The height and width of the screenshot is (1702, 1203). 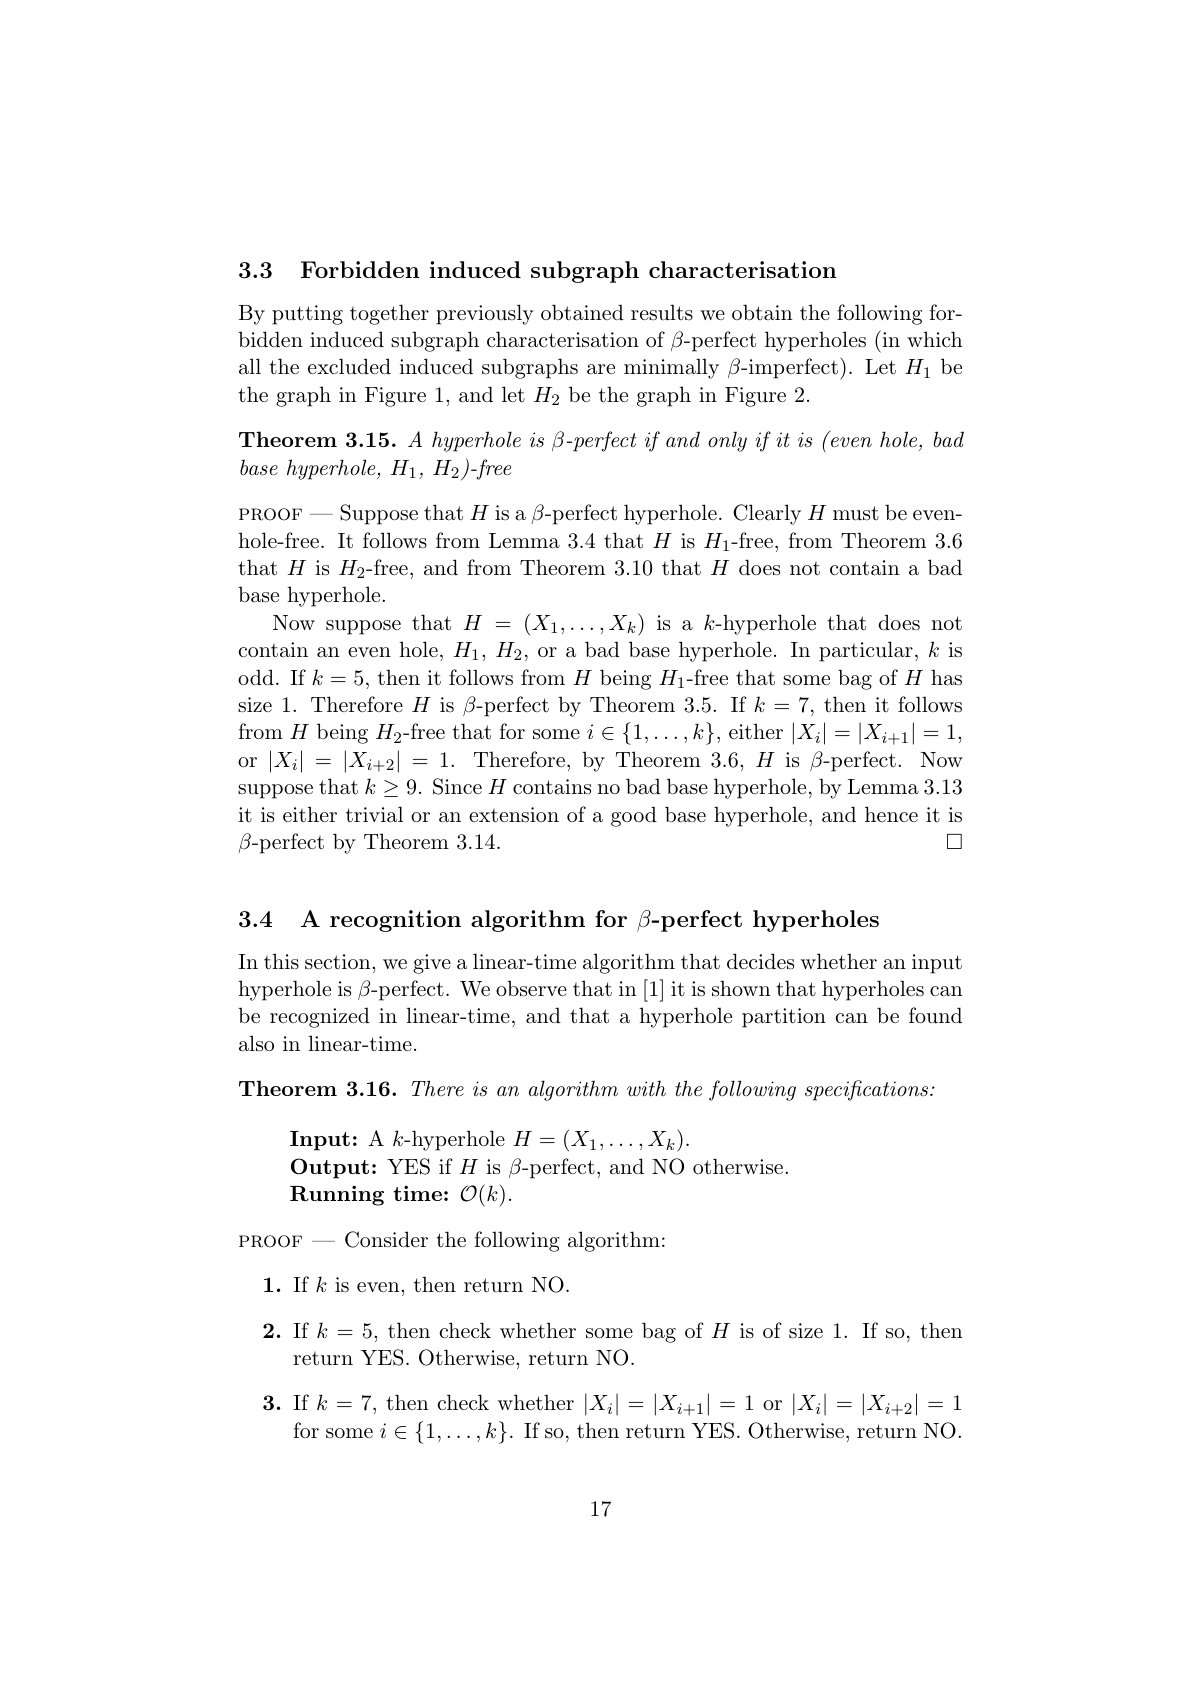 I want to click on which, so click(x=935, y=339).
